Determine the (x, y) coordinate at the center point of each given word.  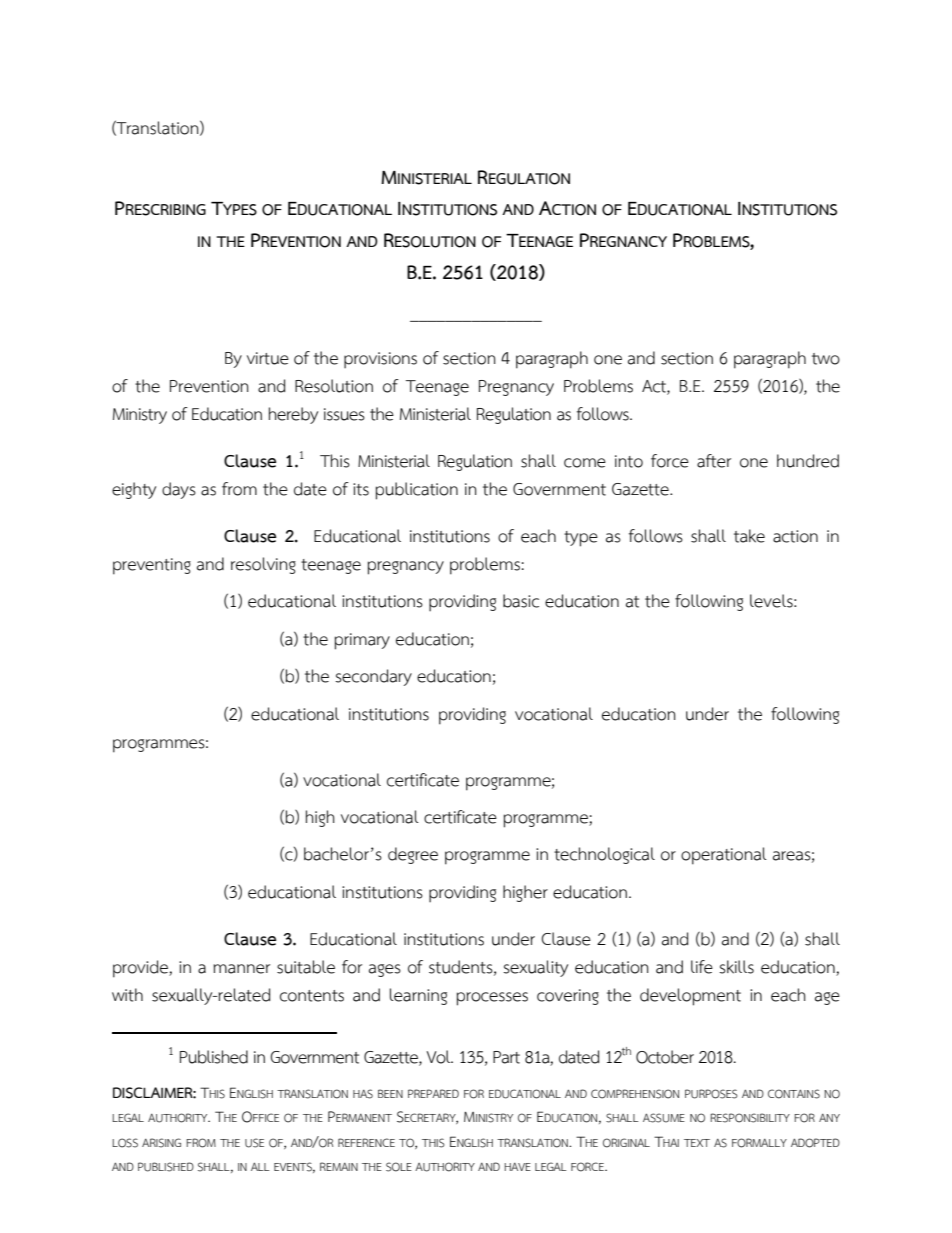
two (826, 359)
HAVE (517, 1167)
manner (241, 969)
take (749, 536)
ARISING (161, 1143)
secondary (373, 677)
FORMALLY (759, 1143)
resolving (263, 565)
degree (413, 855)
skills (736, 967)
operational (724, 856)
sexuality (535, 968)
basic (521, 601)
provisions (380, 360)
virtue (268, 358)
